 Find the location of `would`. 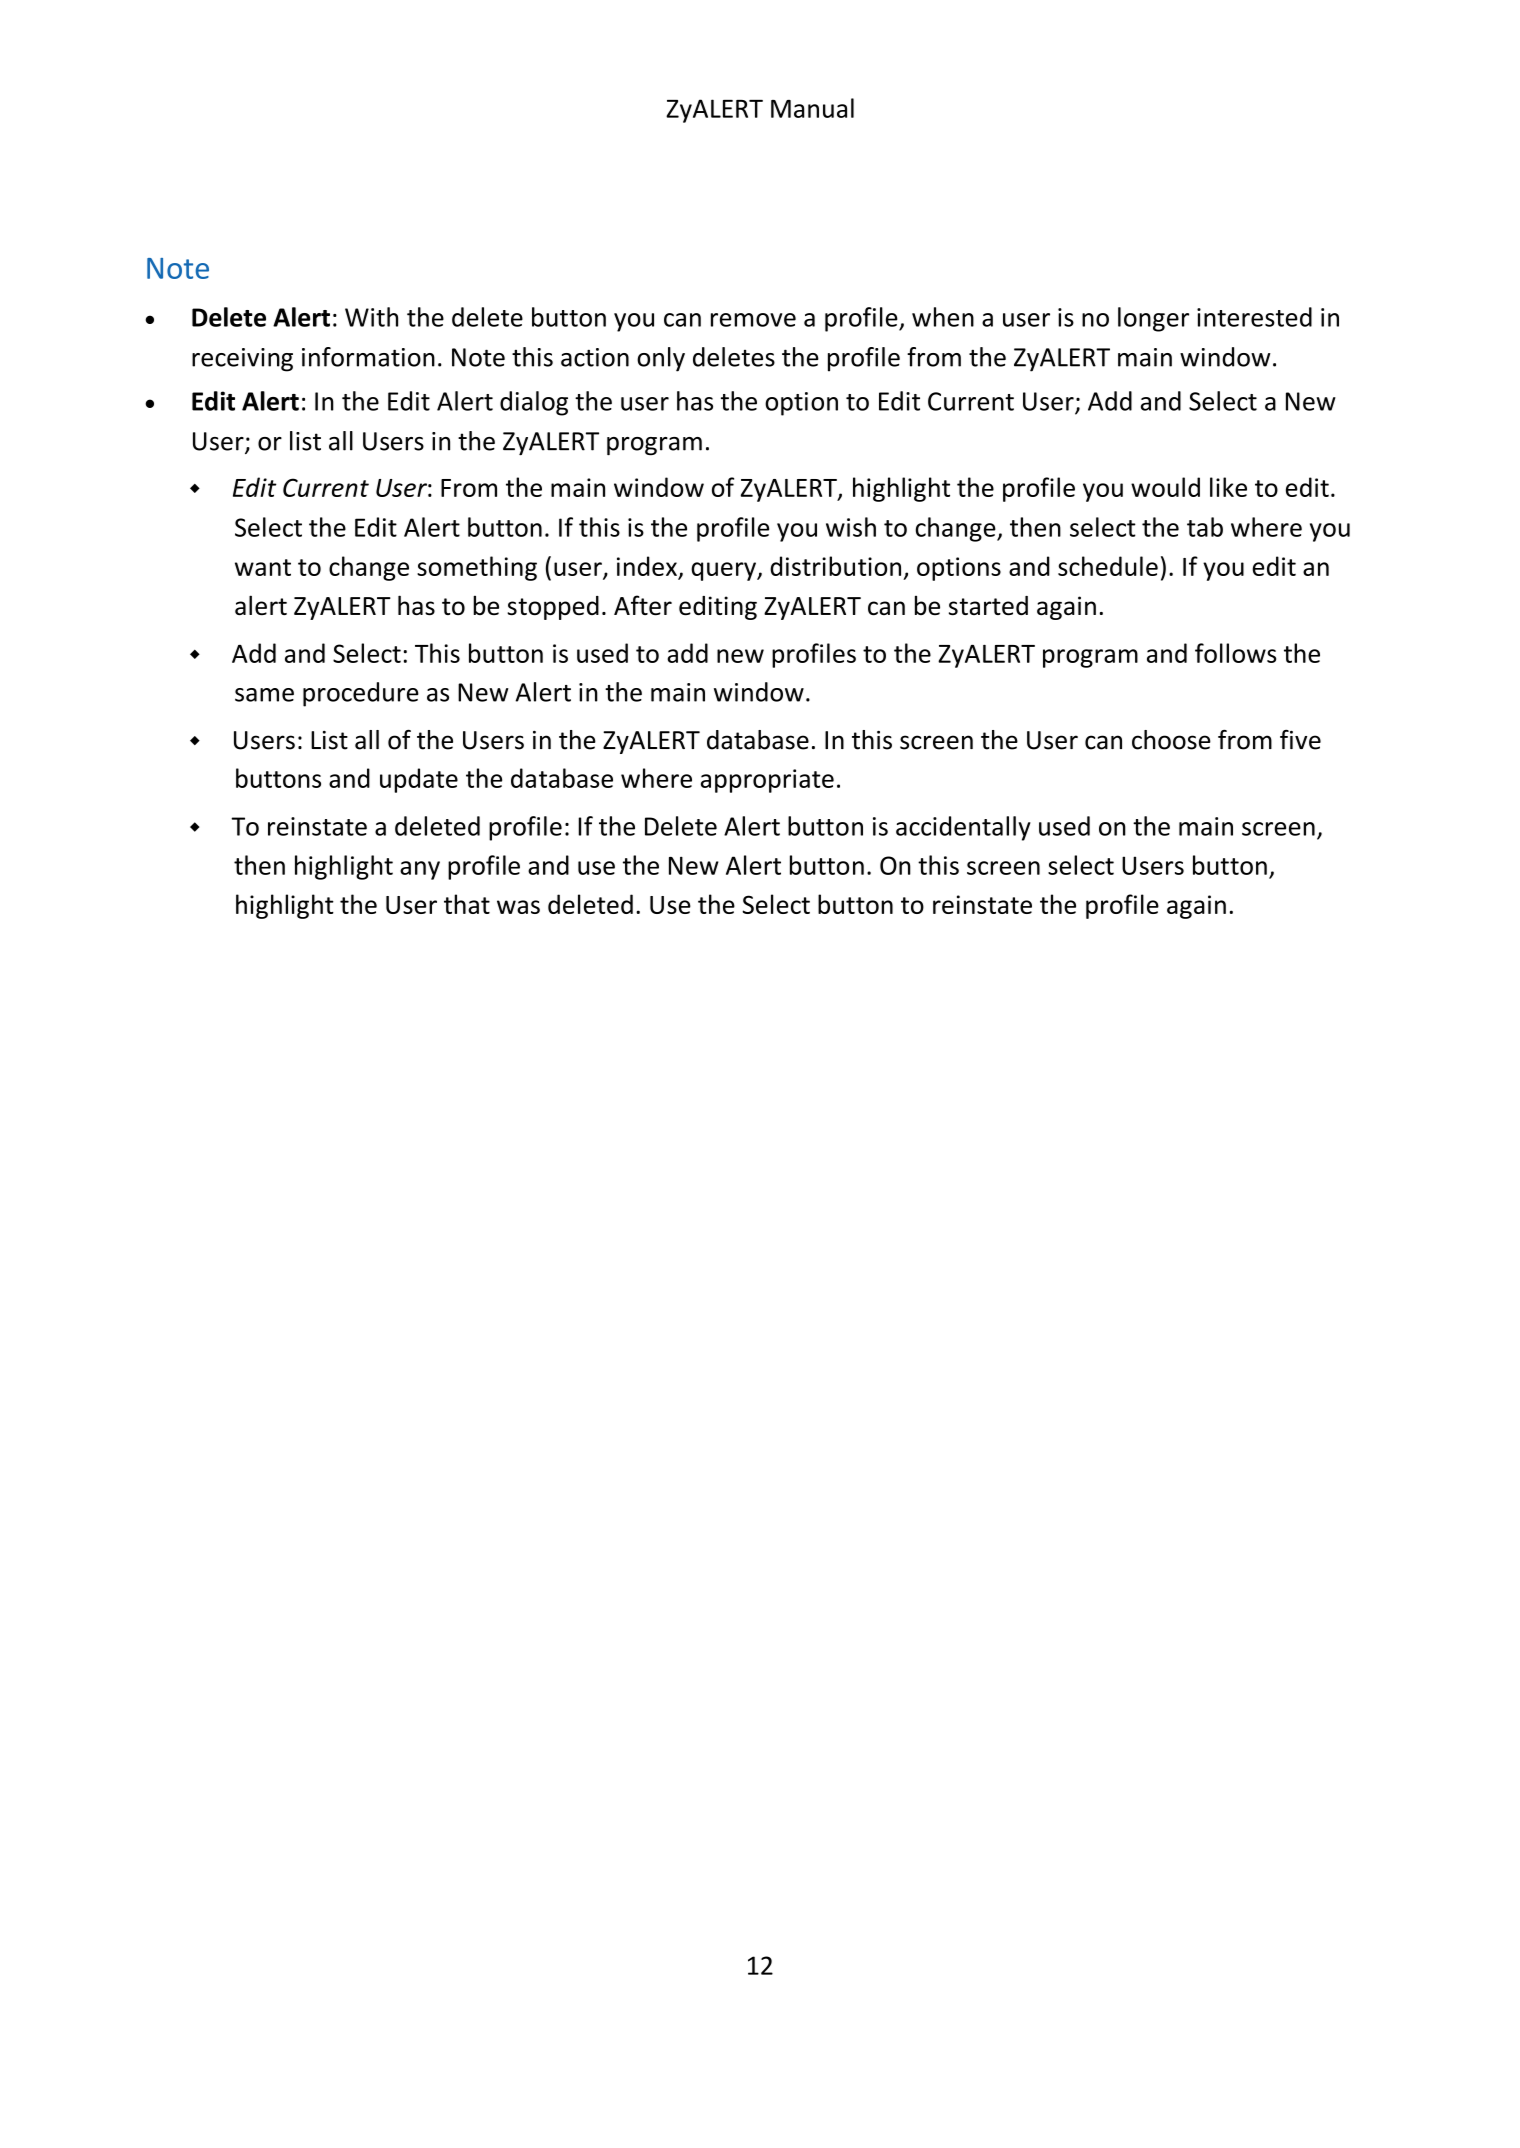

would is located at coordinates (1165, 487).
